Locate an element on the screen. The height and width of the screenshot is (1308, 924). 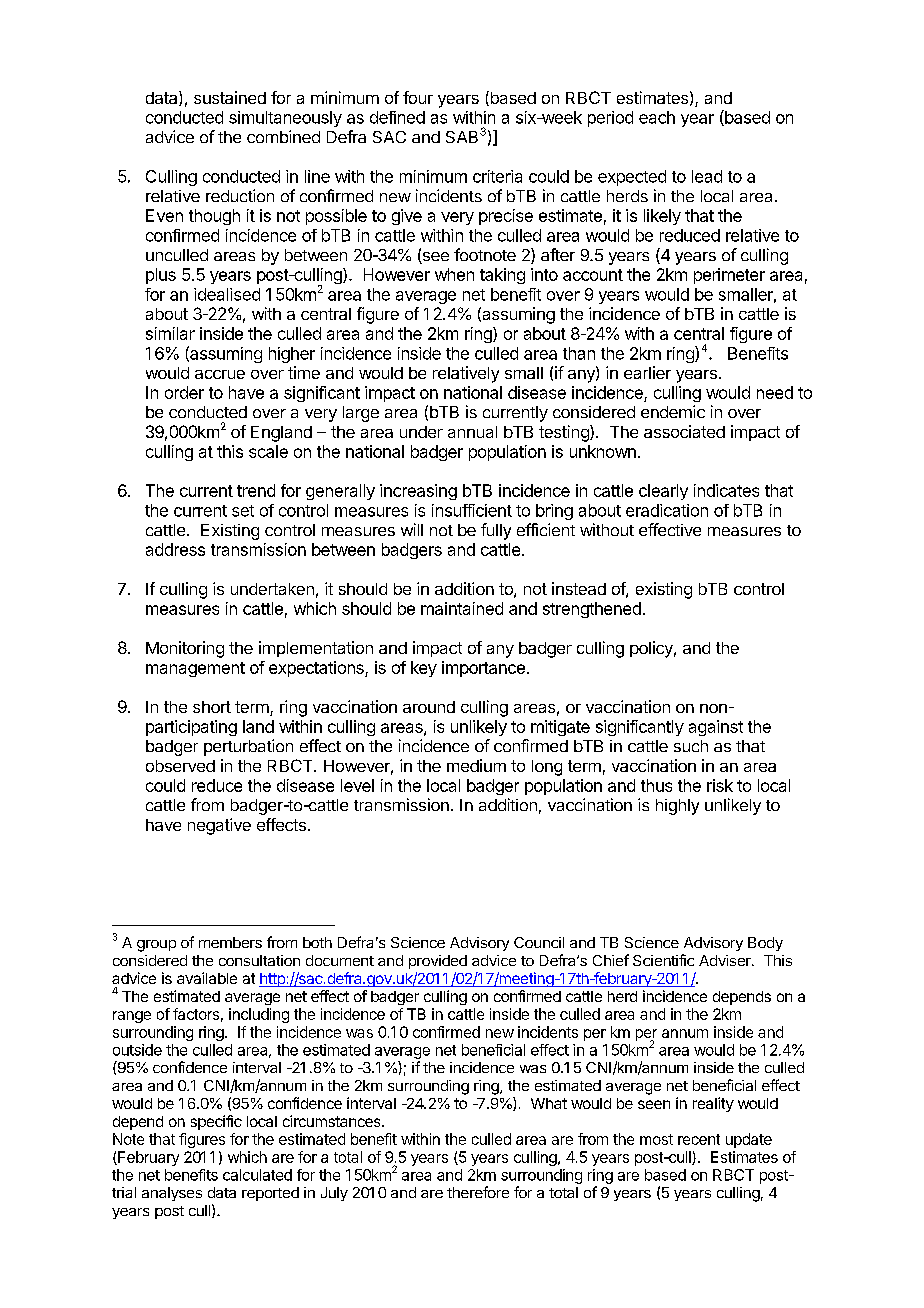
provided is located at coordinates (438, 962).
